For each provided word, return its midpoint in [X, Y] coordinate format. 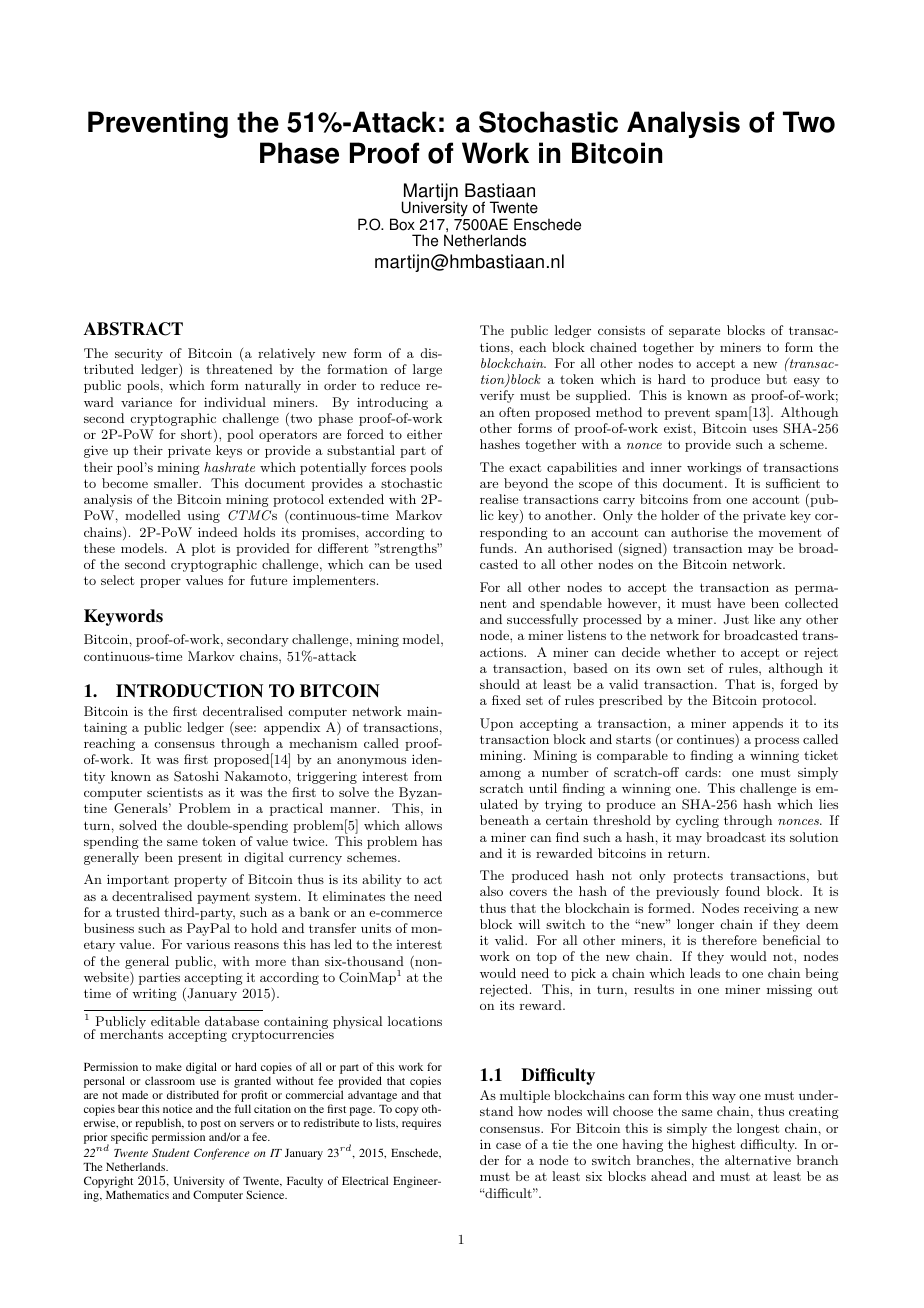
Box [402, 224]
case [508, 1146]
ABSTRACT [133, 329]
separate [694, 332]
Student [170, 1152]
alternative [758, 1160]
